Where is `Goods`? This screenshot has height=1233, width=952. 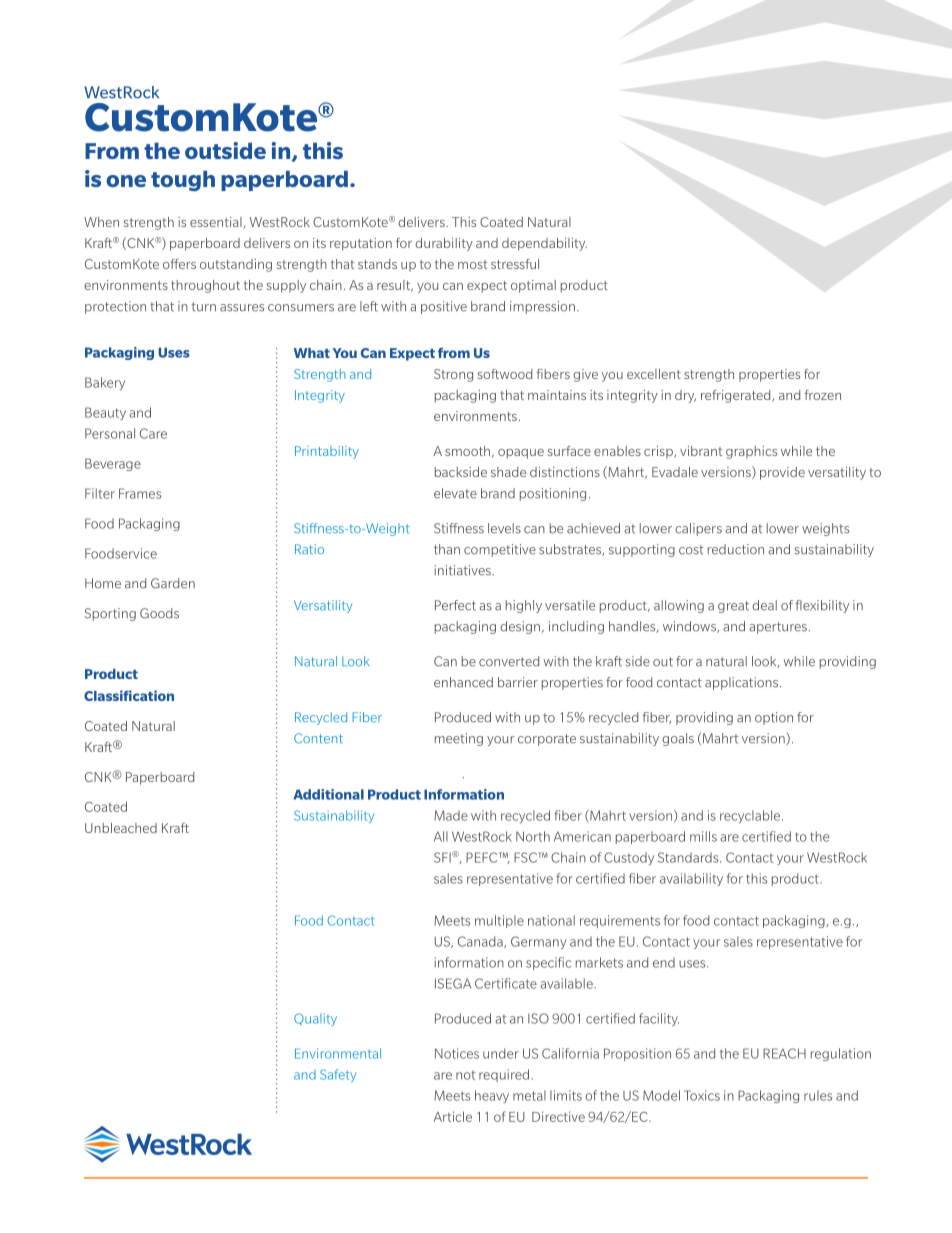 Goods is located at coordinates (159, 613).
